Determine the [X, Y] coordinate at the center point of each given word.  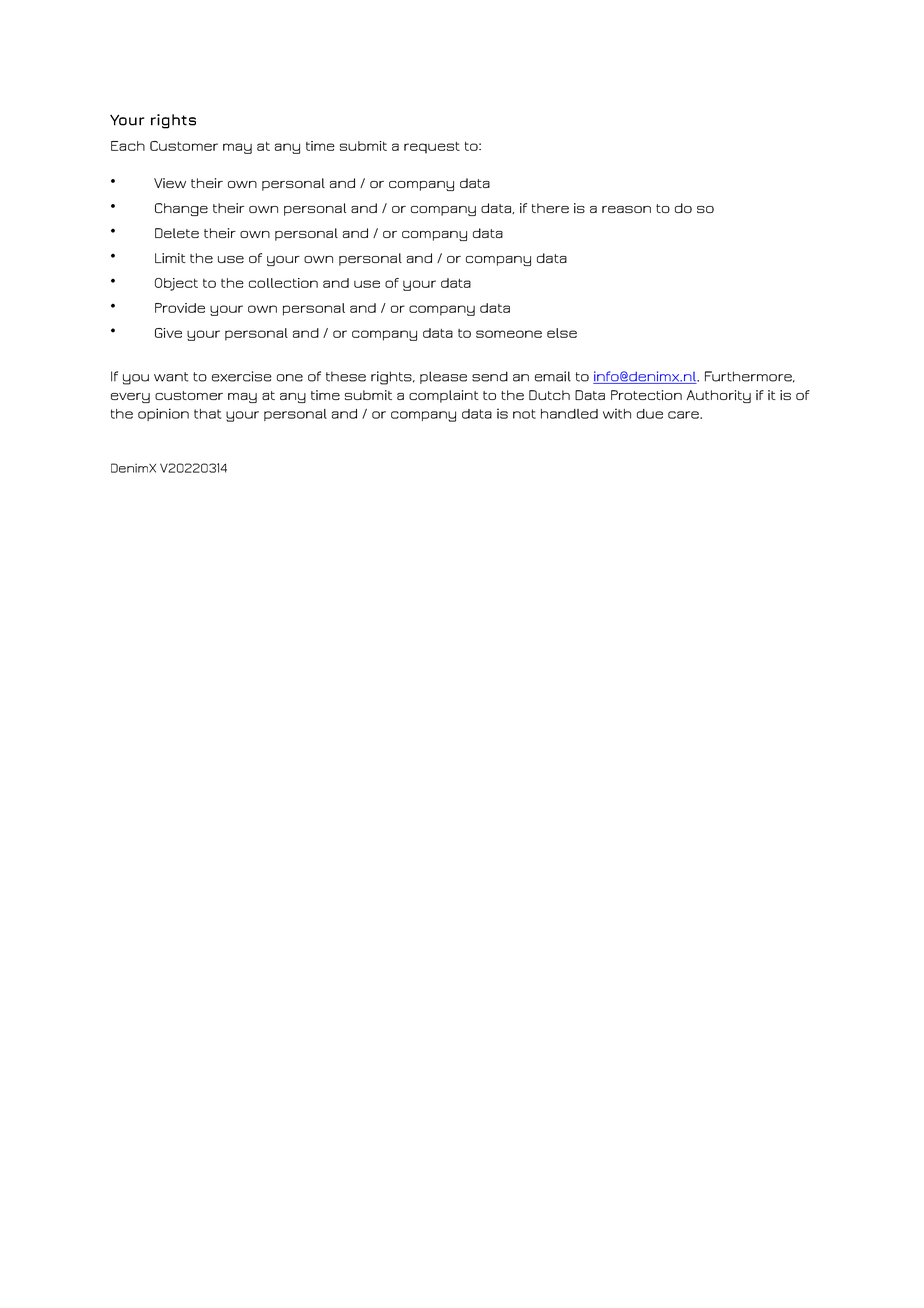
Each [128, 146]
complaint [444, 396]
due [650, 414]
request [432, 148]
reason [626, 209]
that [207, 414]
